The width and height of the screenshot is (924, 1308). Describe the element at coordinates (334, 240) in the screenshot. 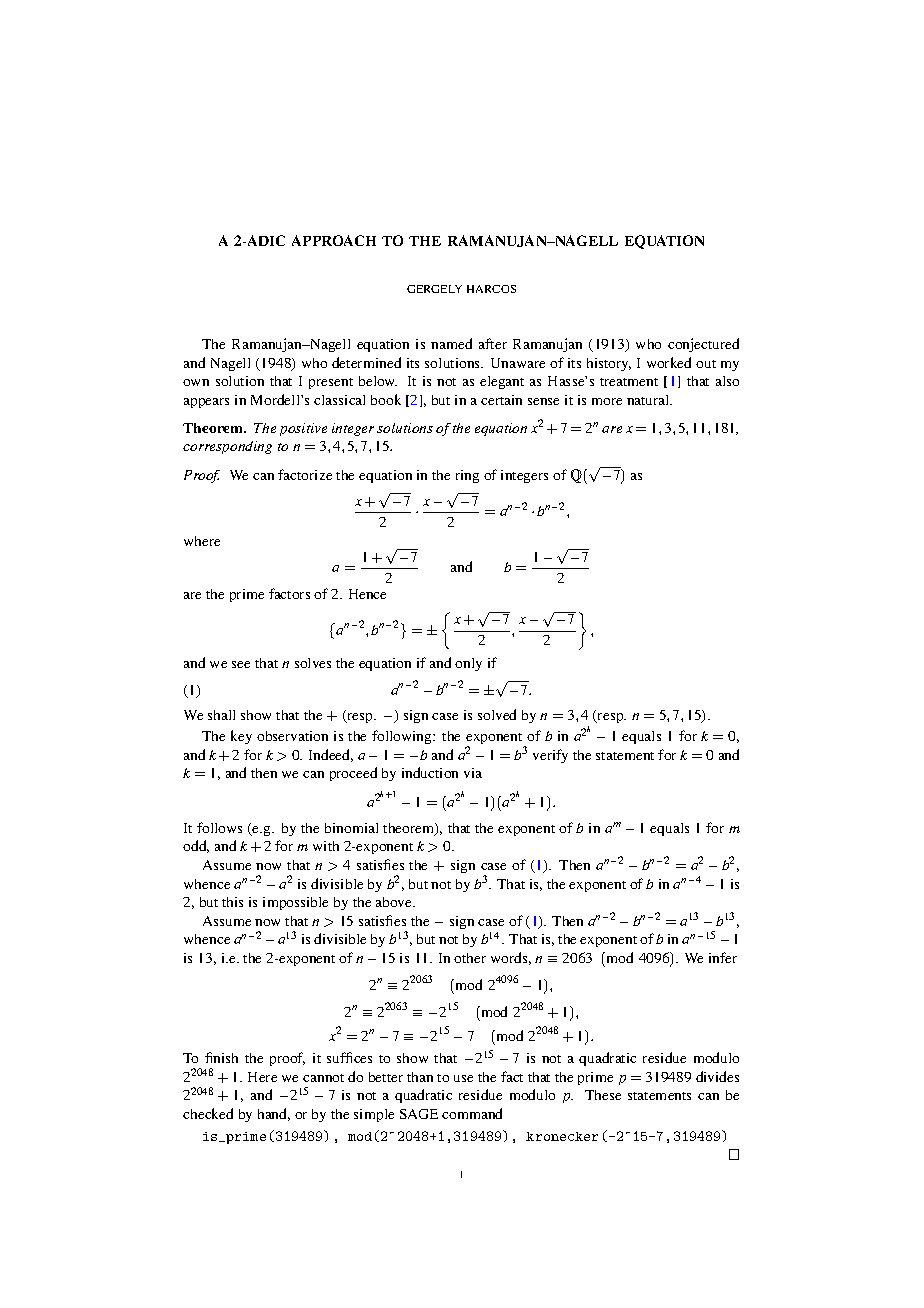

I see `APPROACH` at that location.
